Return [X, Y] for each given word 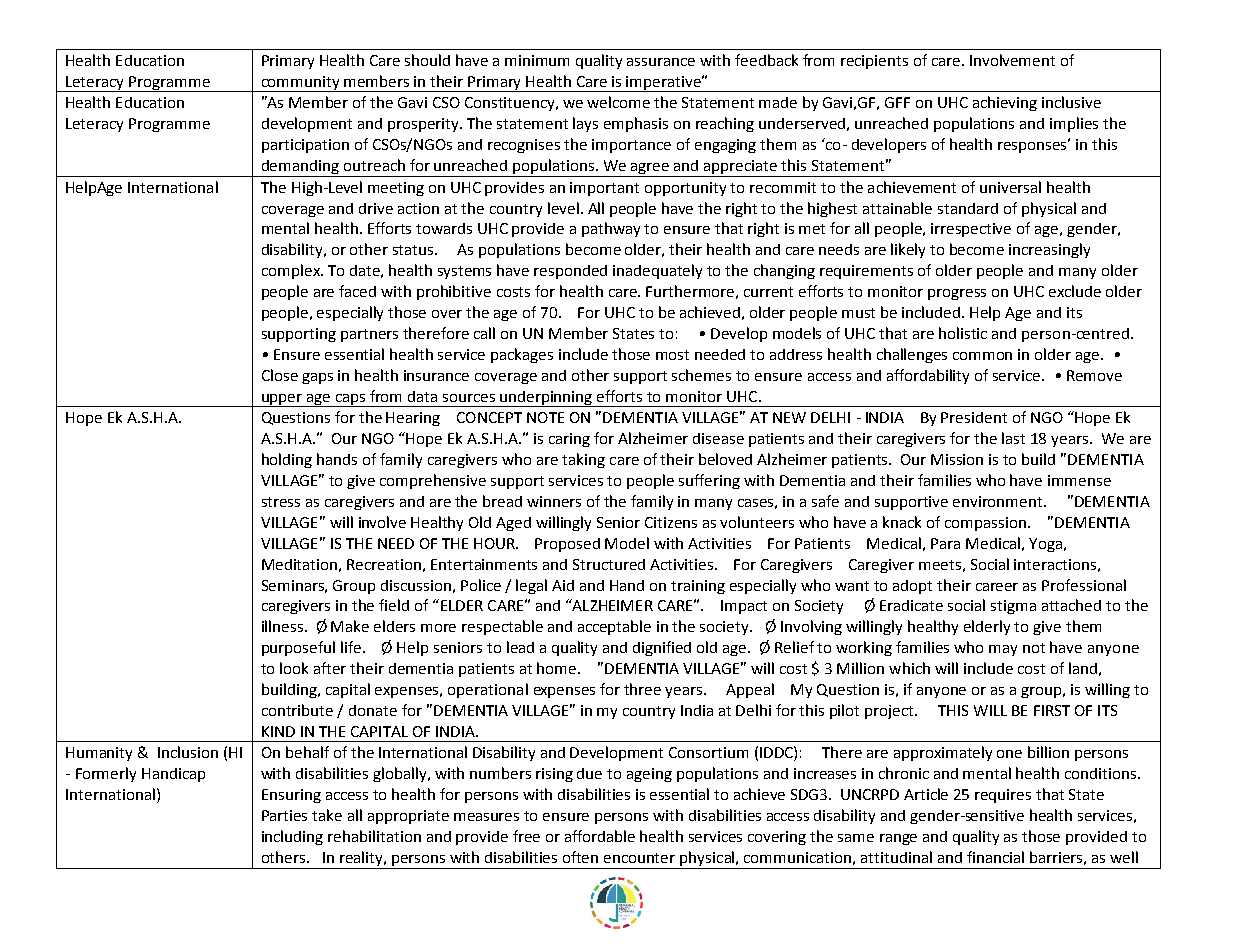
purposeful [298, 648]
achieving [1005, 103]
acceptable [614, 627]
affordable [600, 836]
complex [292, 271]
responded [570, 272]
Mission [957, 459]
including [292, 837]
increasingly [1049, 250]
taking [583, 460]
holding [287, 460]
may [1003, 650]
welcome [618, 102]
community [300, 84]
